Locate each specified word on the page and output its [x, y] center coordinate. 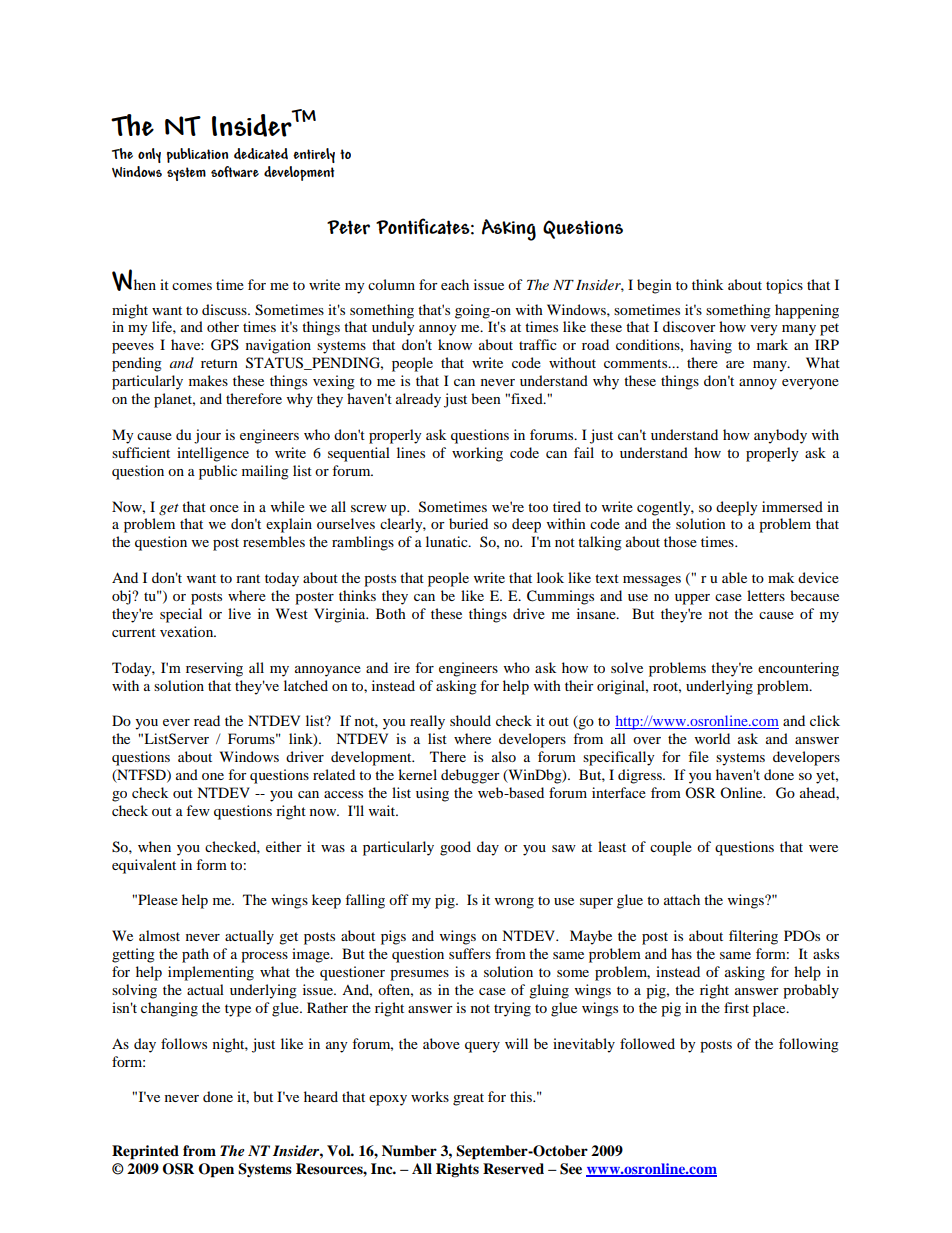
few [198, 810]
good [455, 848]
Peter [348, 227]
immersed [792, 506]
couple [671, 848]
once [224, 508]
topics [784, 286]
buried [468, 523]
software [235, 171]
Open [216, 1170]
